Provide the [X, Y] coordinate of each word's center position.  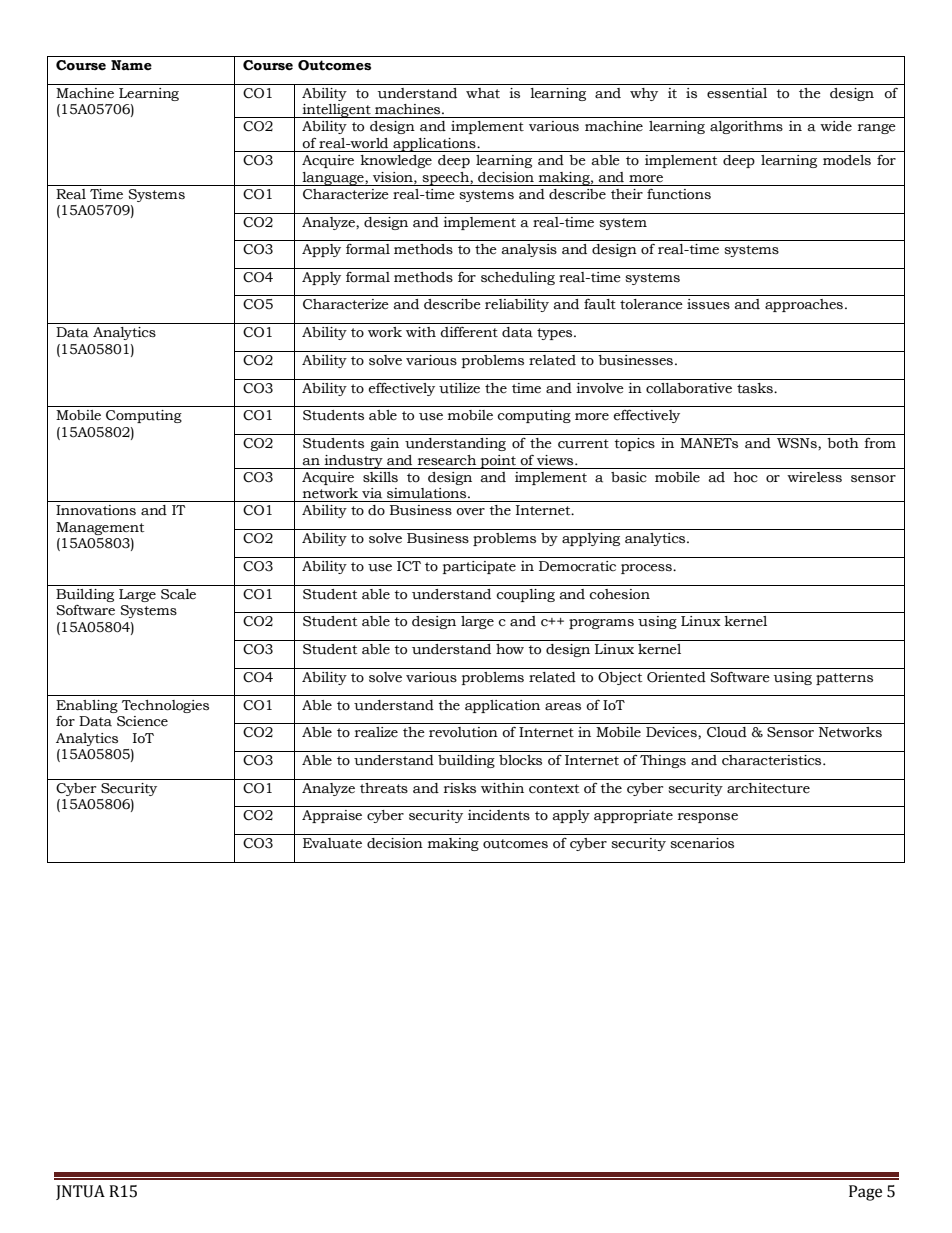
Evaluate [332, 843]
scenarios [702, 843]
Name [131, 65]
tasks [756, 388]
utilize [459, 388]
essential [737, 93]
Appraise [332, 816]
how [510, 649]
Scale [178, 594]
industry [354, 462]
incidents [499, 815]
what [483, 93]
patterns [844, 679]
